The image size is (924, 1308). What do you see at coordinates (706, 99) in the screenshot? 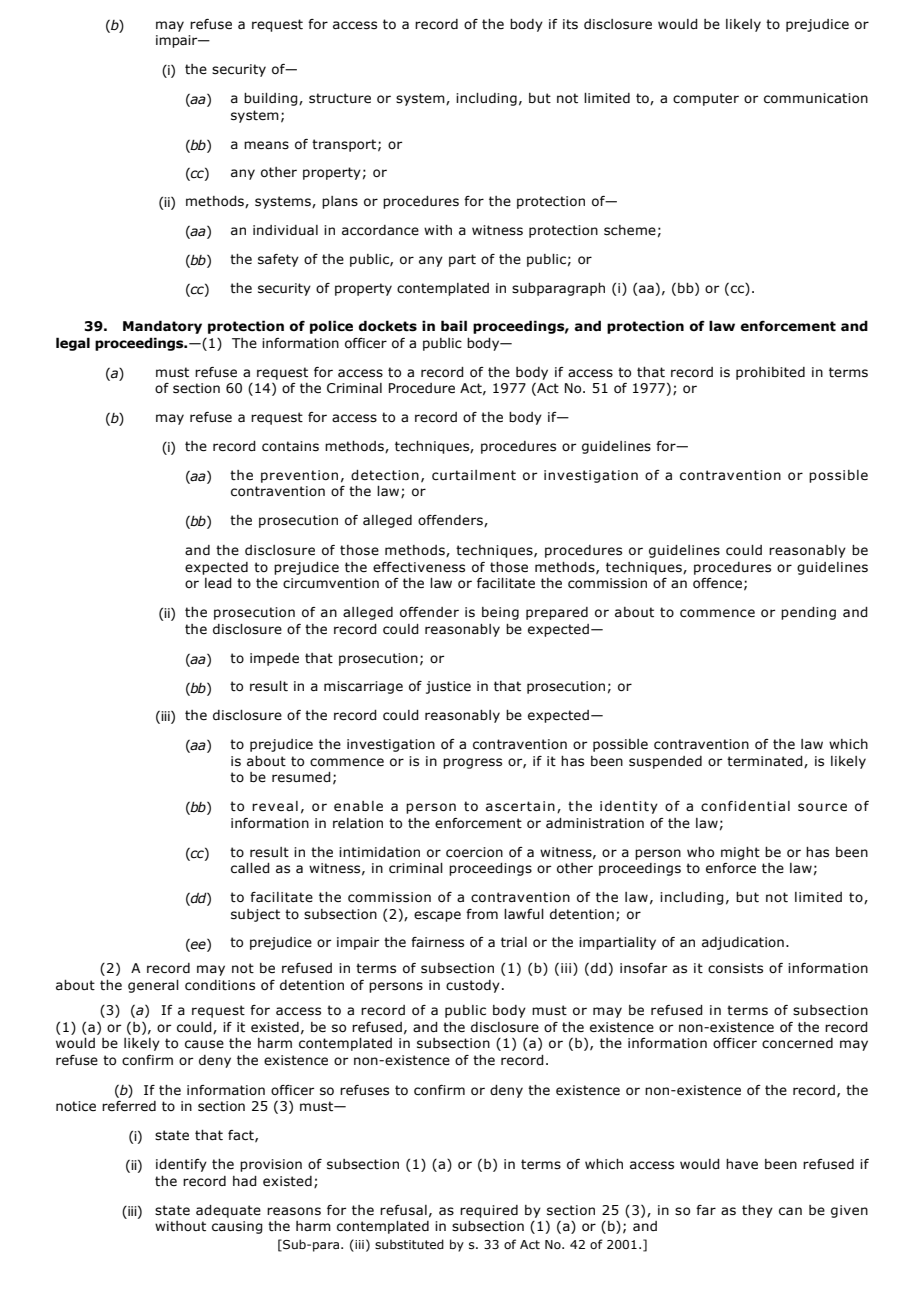
I see `computer` at bounding box center [706, 99].
